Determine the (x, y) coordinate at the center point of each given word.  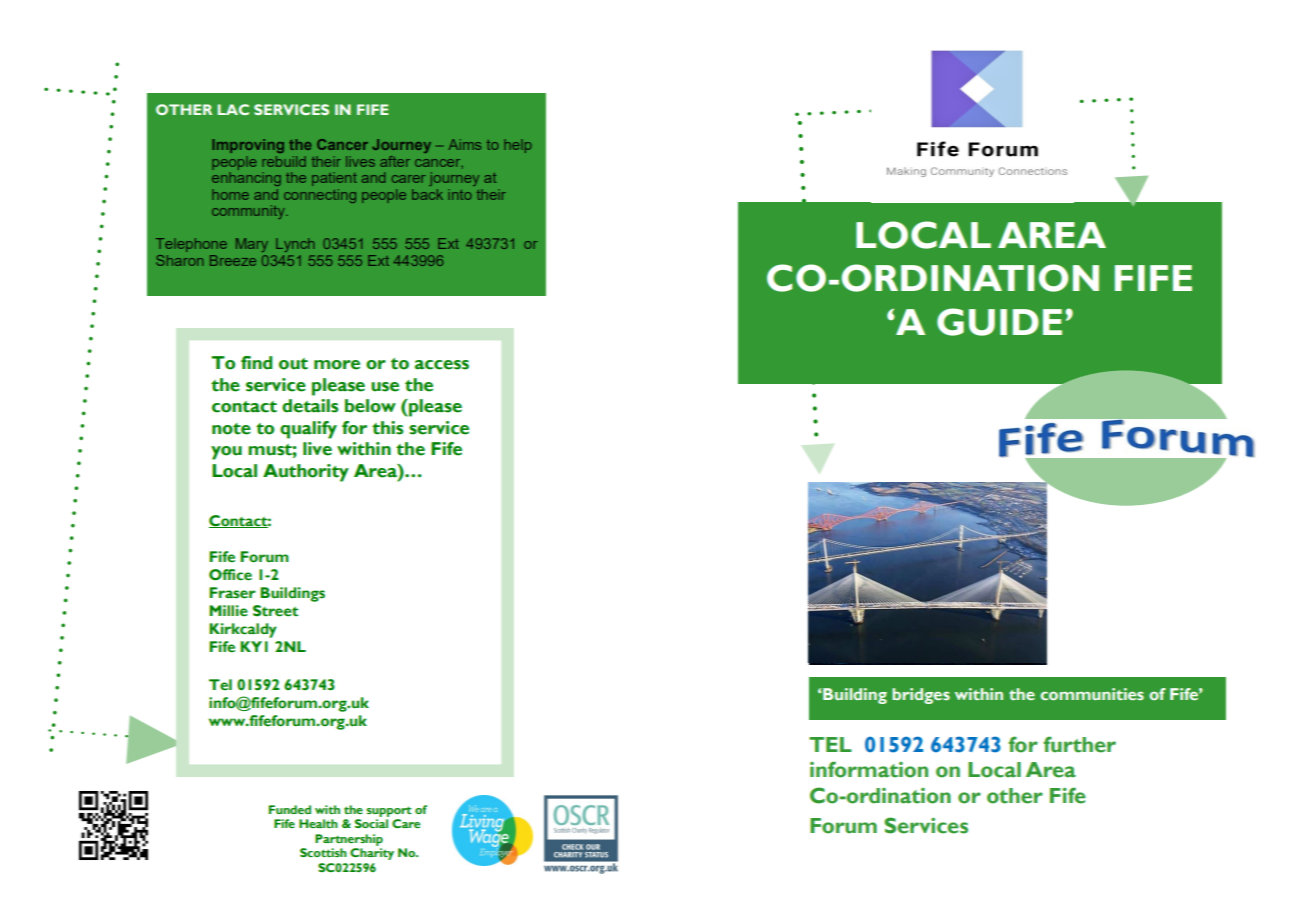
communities (1092, 694)
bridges (921, 696)
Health (318, 823)
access (442, 365)
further (1079, 744)
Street (275, 611)
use (385, 387)
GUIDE (999, 322)
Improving (248, 146)
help (517, 146)
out (293, 364)
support (389, 812)
